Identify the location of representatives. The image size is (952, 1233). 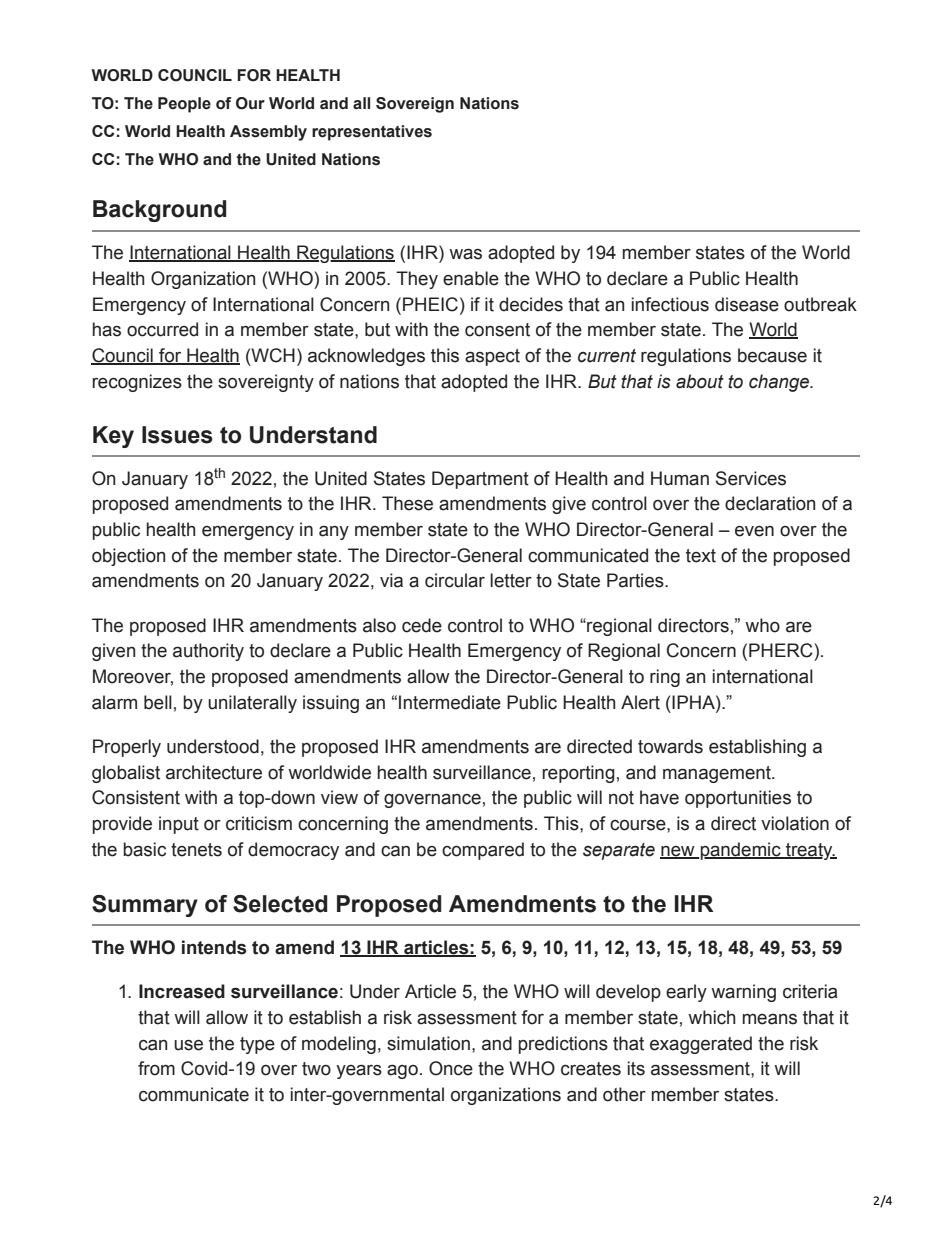
(372, 133).
